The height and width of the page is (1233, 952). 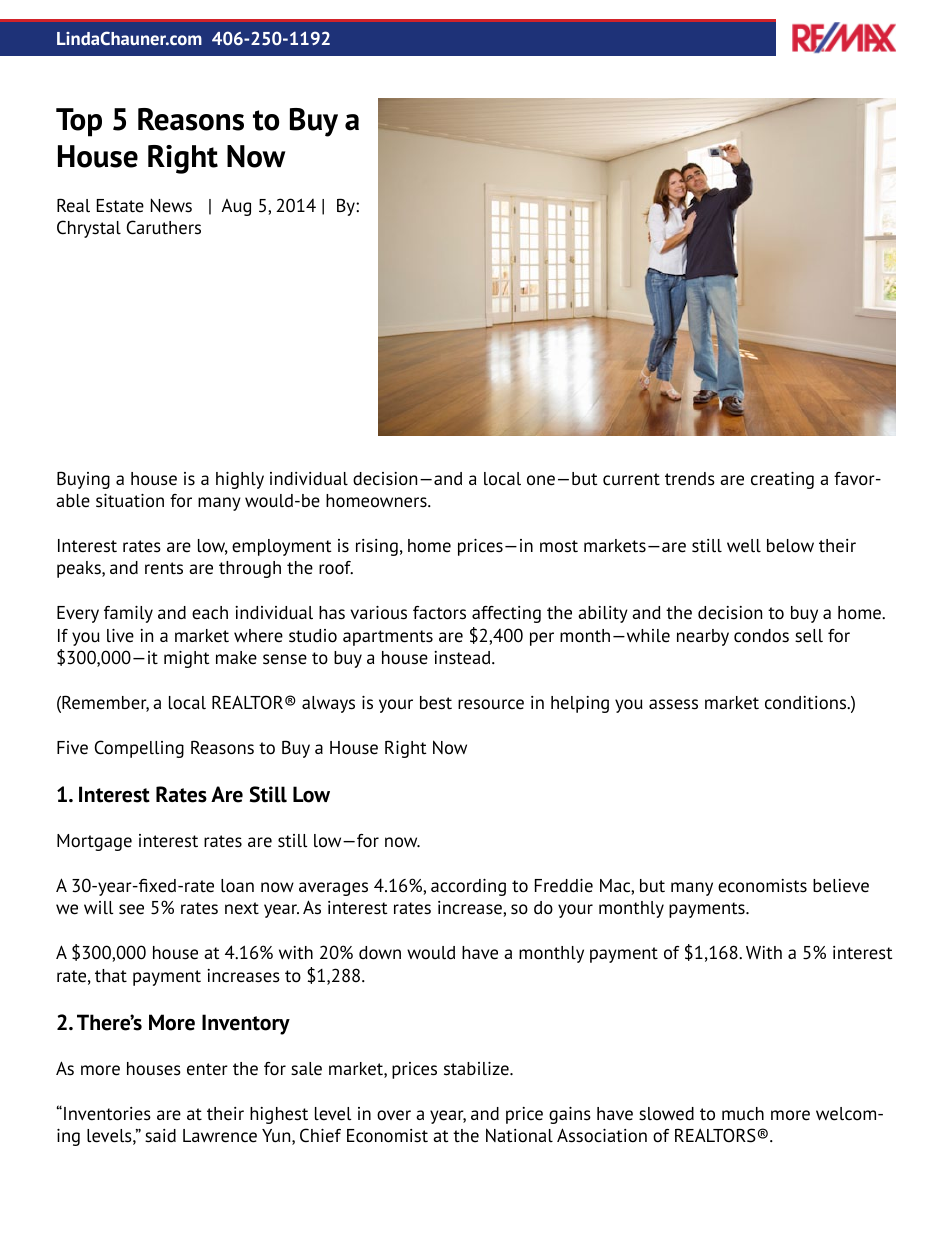 What do you see at coordinates (377, 547) in the page?
I see `rising` at bounding box center [377, 547].
